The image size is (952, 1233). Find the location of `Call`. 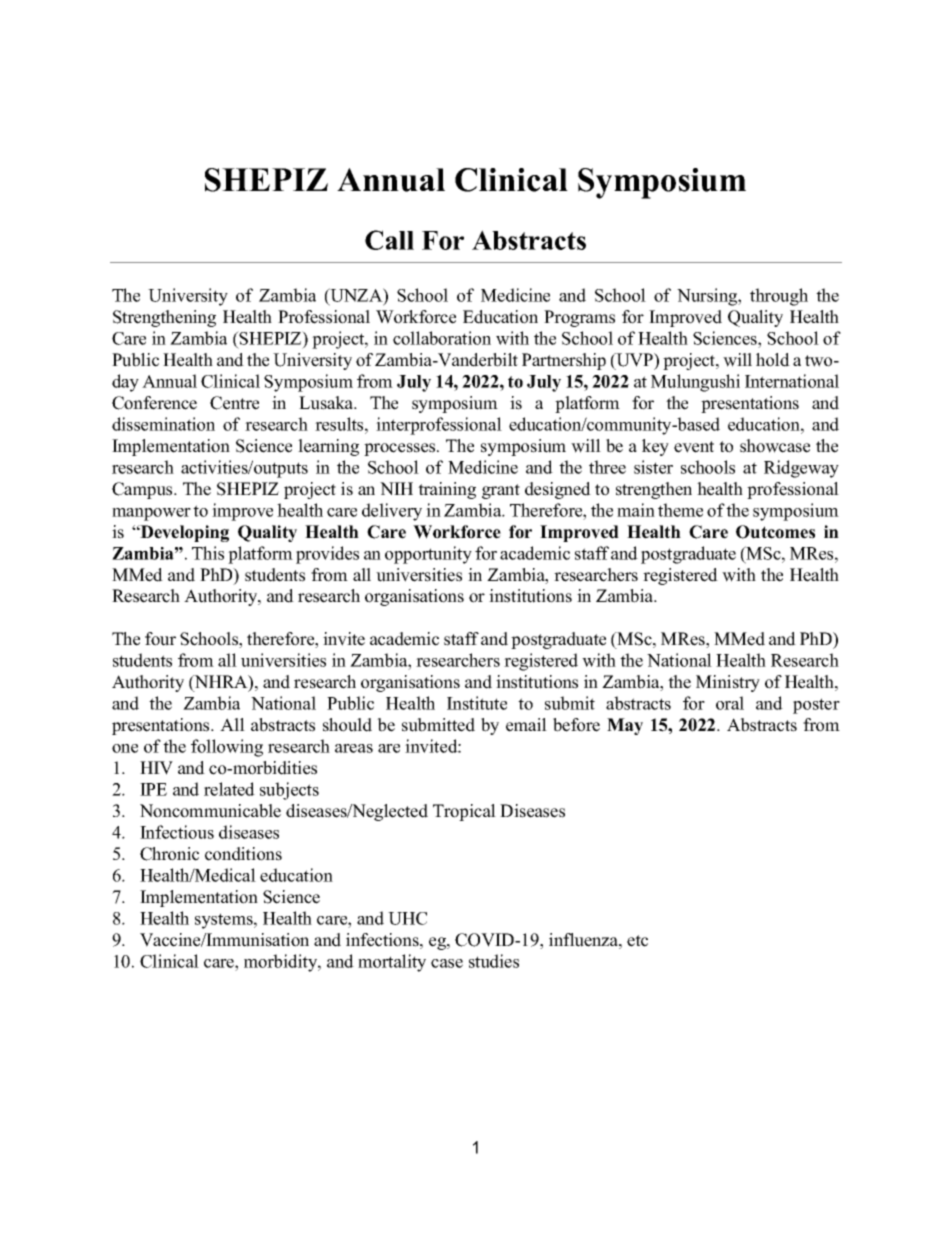

Call is located at coordinates (389, 240).
